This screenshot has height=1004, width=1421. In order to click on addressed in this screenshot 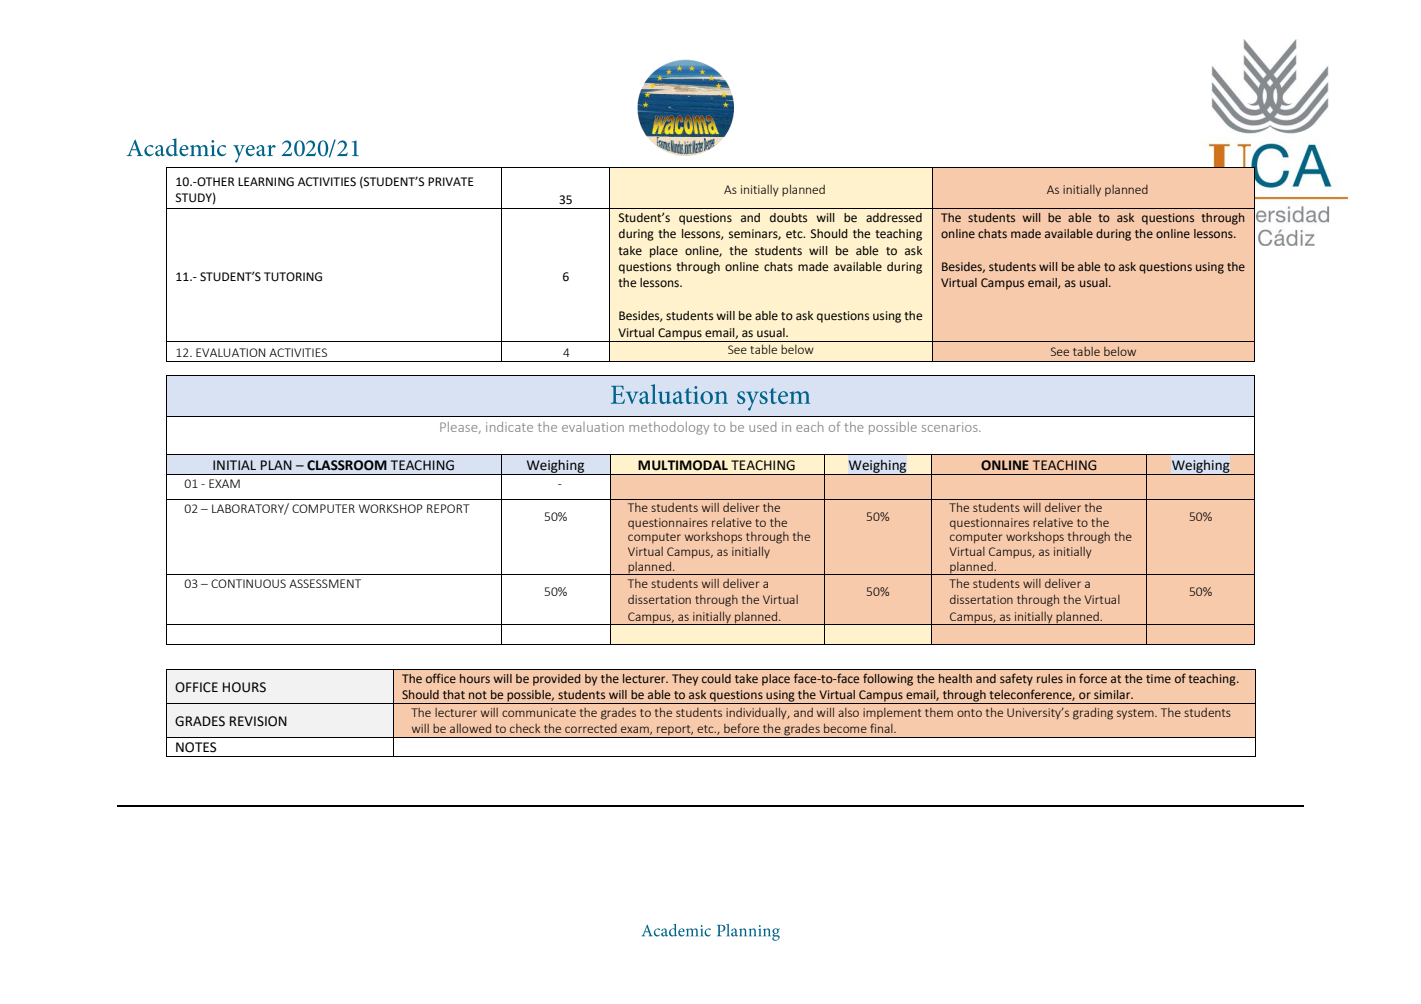, I will do `click(894, 218)`.
